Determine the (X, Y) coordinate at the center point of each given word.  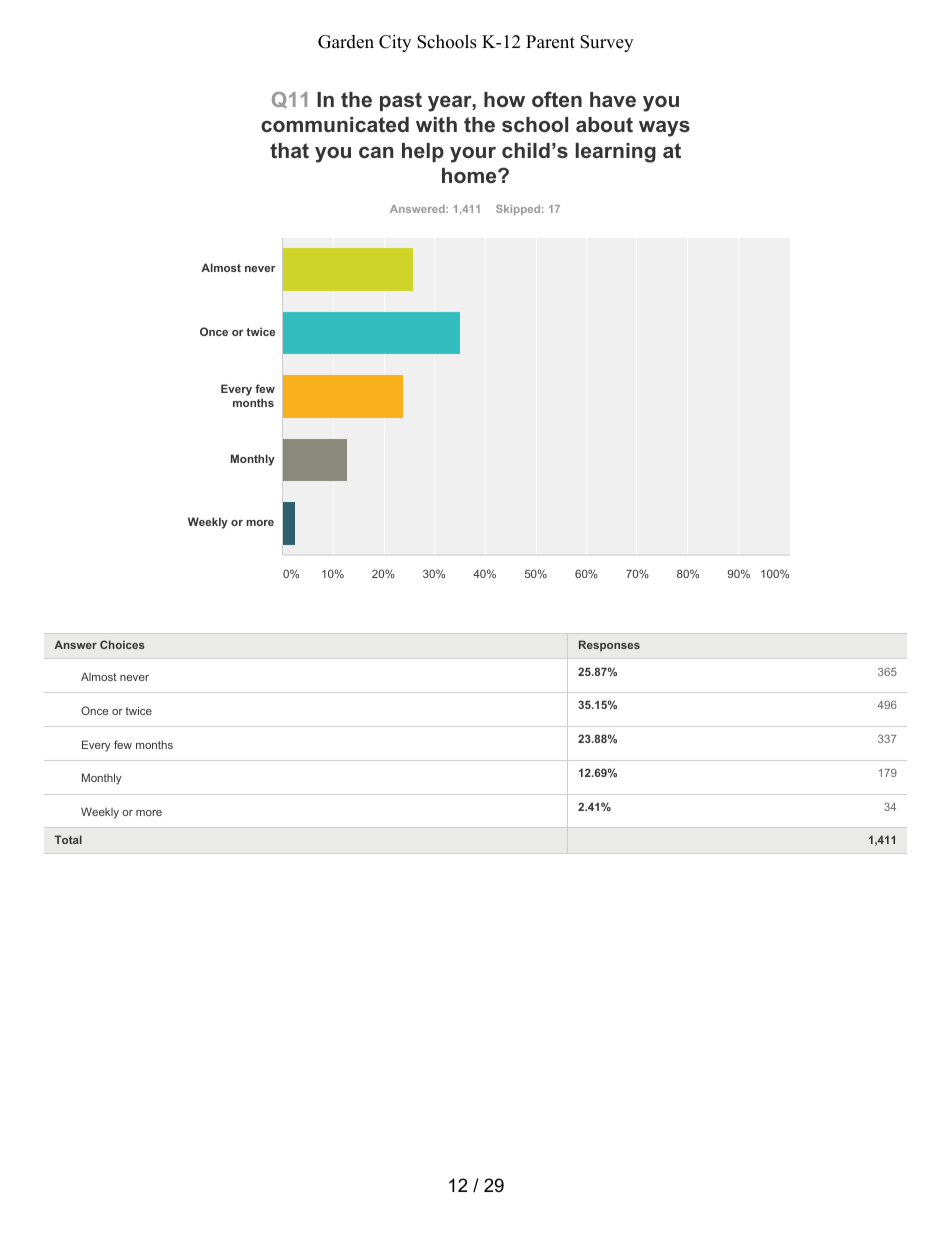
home (470, 175)
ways (664, 129)
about (604, 124)
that (289, 150)
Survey (606, 43)
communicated (335, 124)
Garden (346, 42)
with (436, 124)
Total (68, 839)
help (423, 152)
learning (616, 153)
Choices (122, 644)
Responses (609, 646)
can (376, 152)
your (473, 155)
